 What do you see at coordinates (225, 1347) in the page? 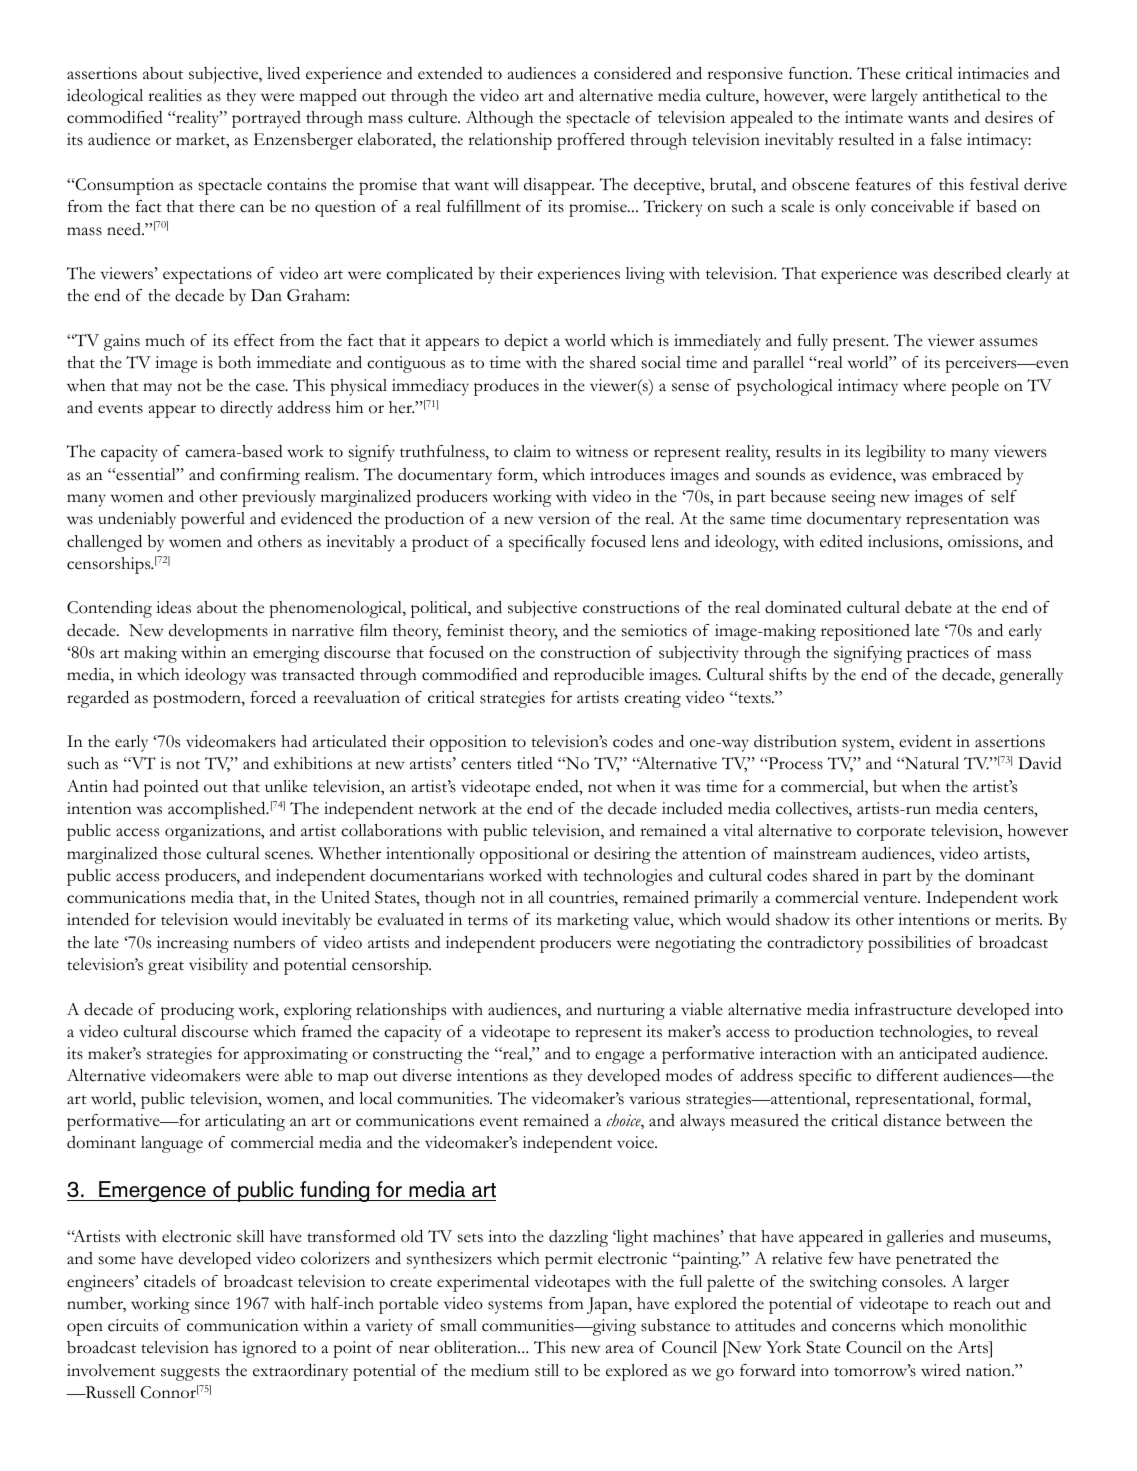
I see `has` at bounding box center [225, 1347].
